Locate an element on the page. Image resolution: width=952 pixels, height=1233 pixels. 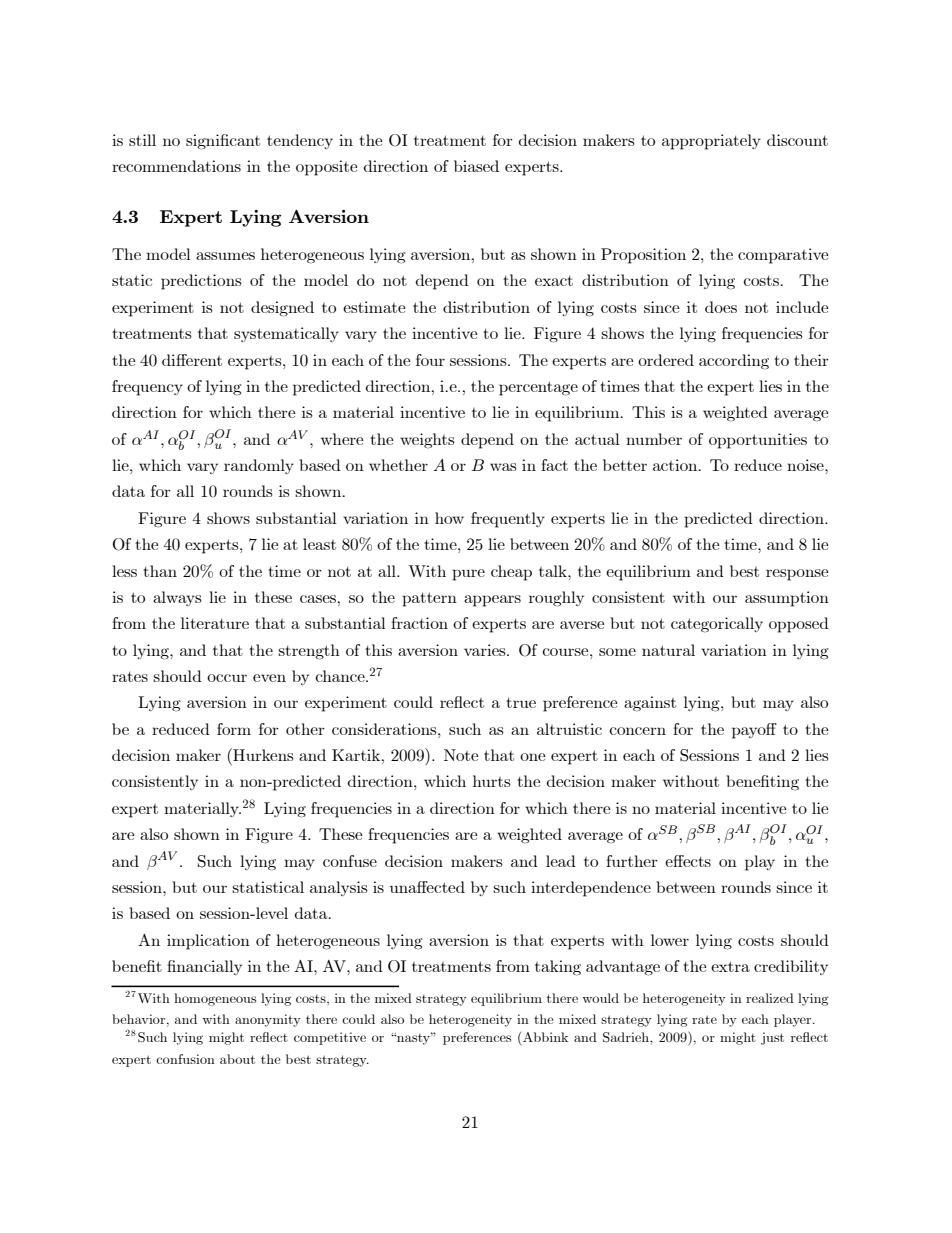
recommendations is located at coordinates (176, 166).
